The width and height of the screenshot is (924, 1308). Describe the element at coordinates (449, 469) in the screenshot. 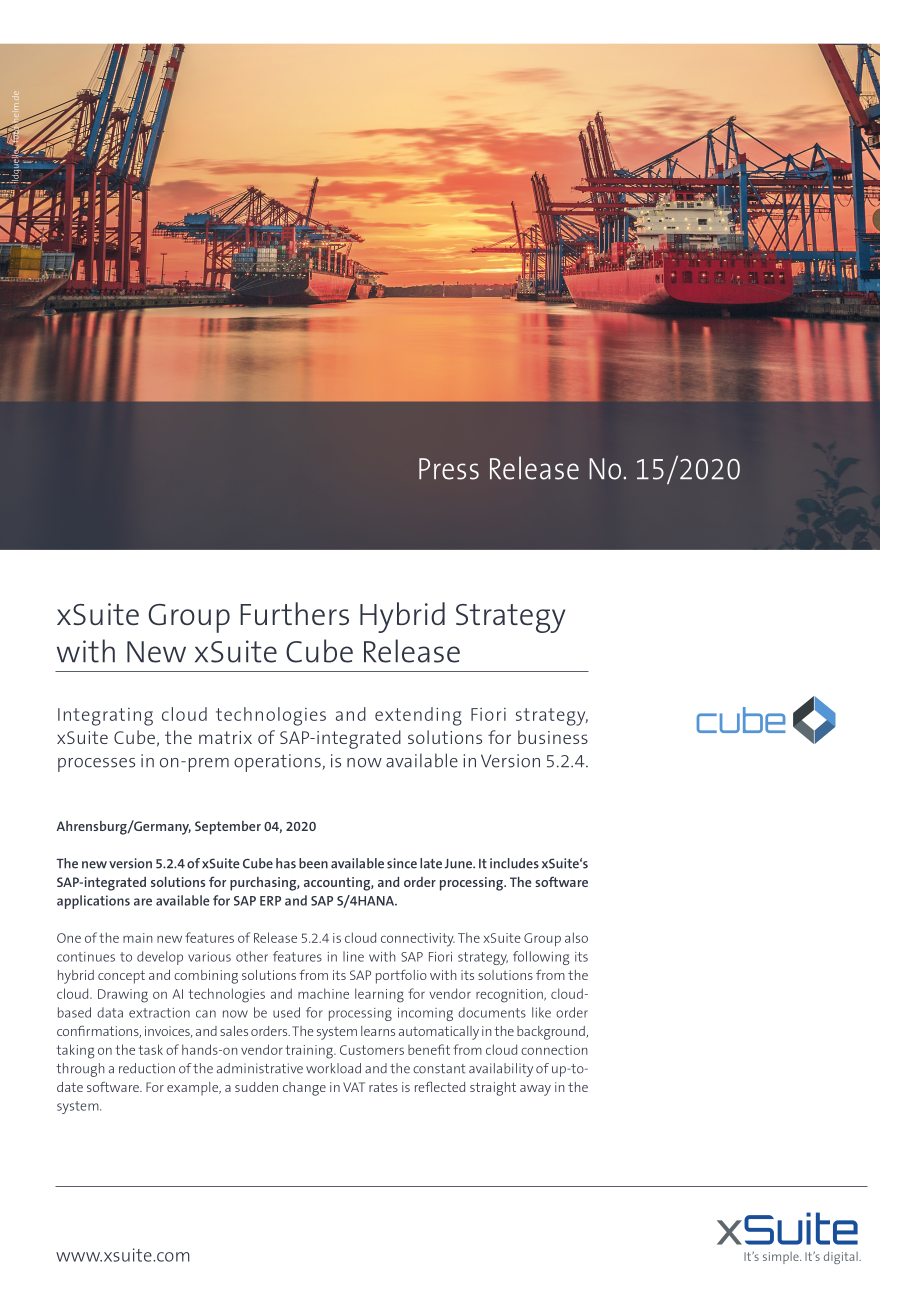

I see `Press` at that location.
